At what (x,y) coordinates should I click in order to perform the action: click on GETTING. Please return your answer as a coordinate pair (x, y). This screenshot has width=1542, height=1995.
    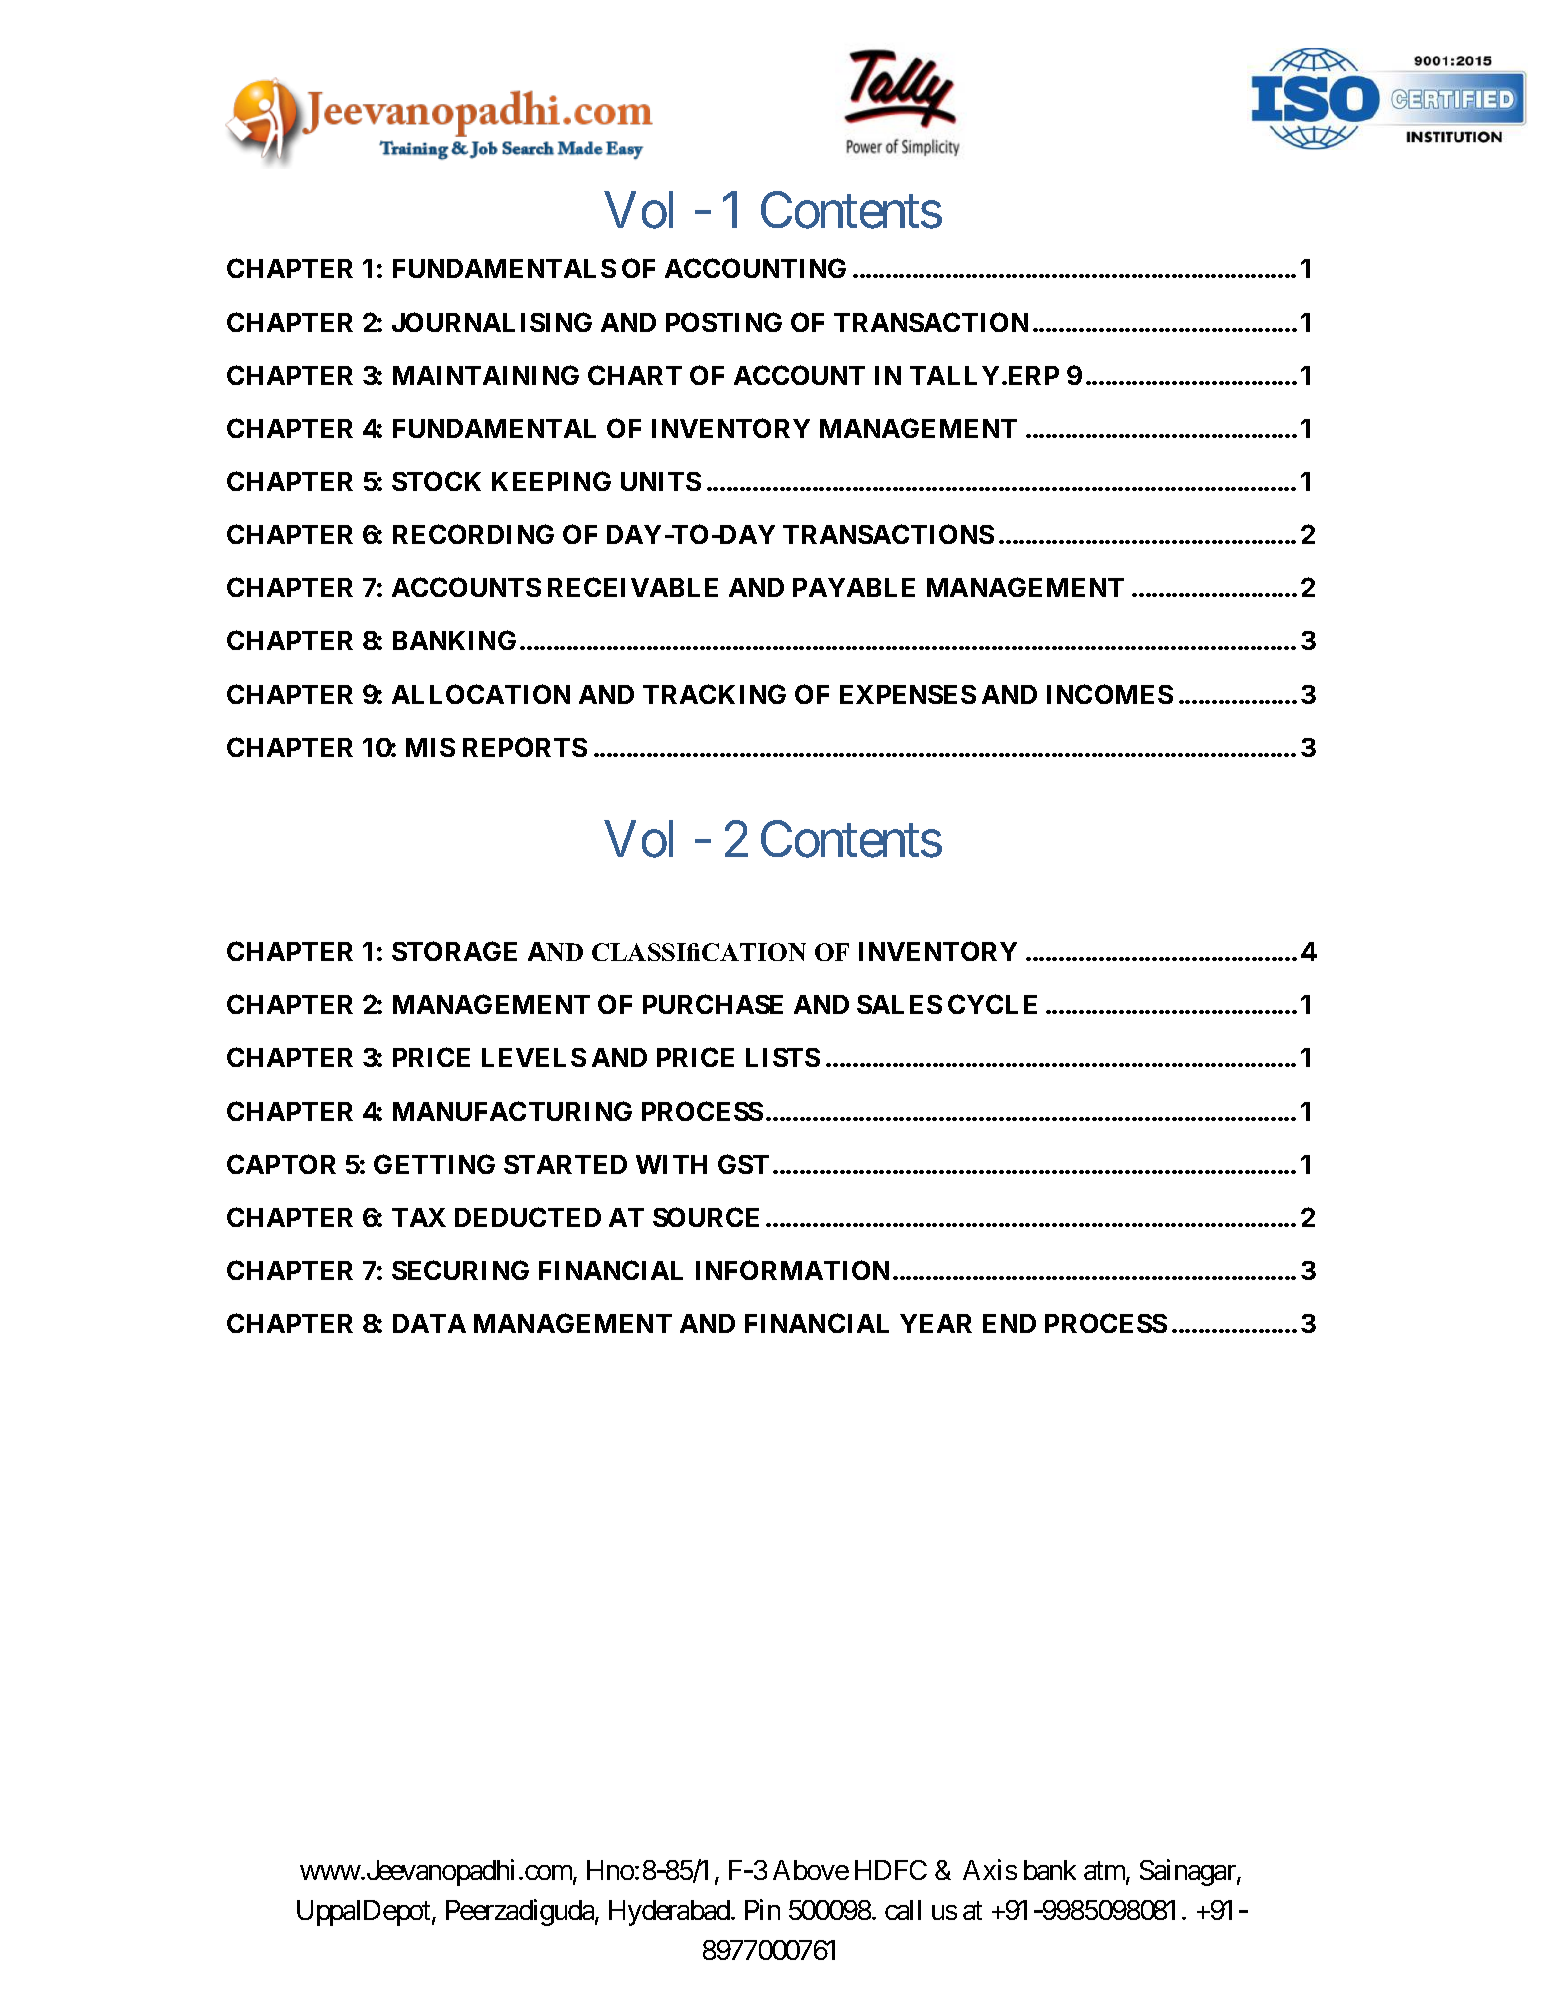
    Looking at the image, I should click on (434, 1164).
